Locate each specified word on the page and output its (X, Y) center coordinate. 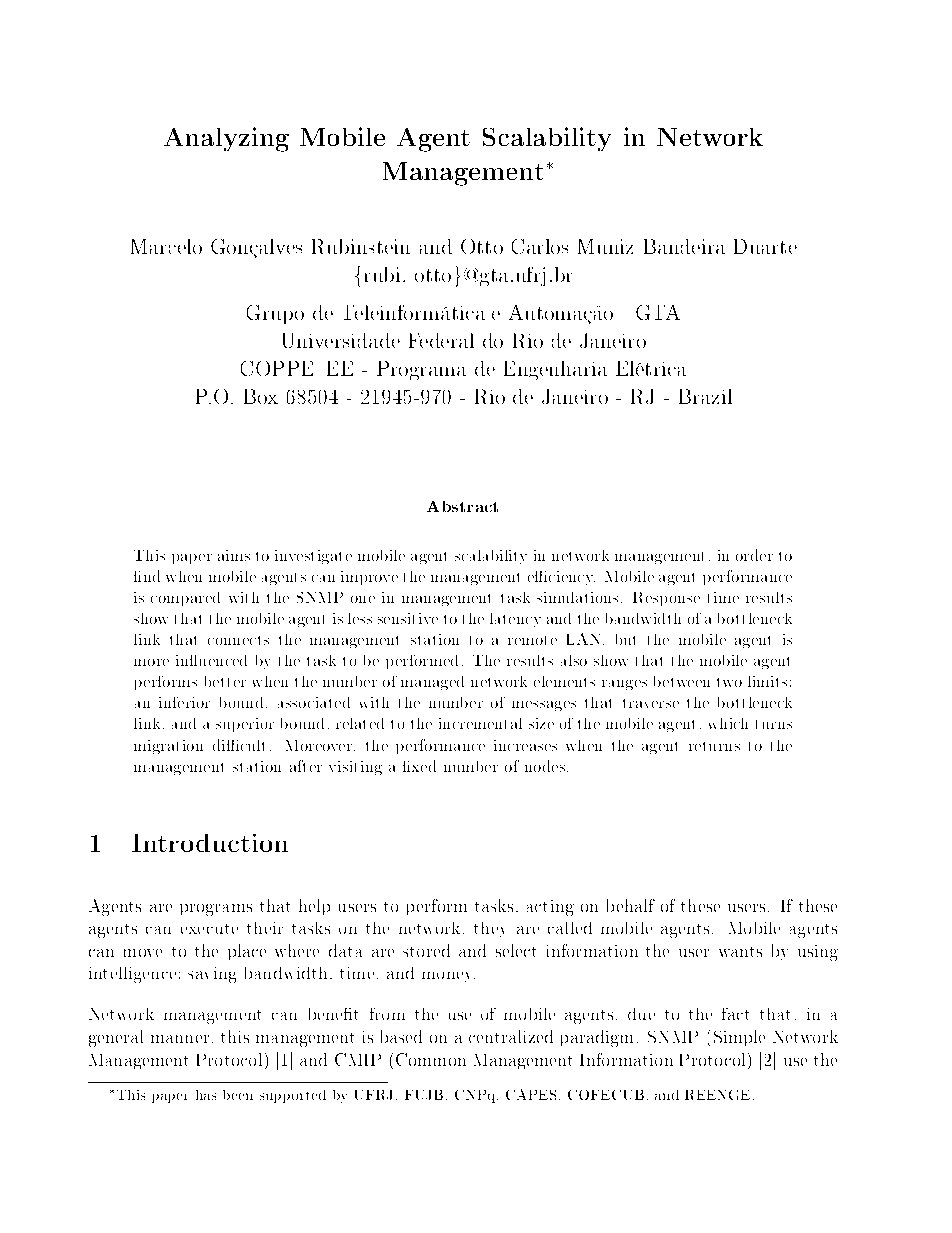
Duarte (765, 246)
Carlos (540, 246)
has (206, 1095)
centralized (511, 1036)
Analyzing (226, 139)
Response (666, 599)
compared (185, 599)
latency (515, 620)
